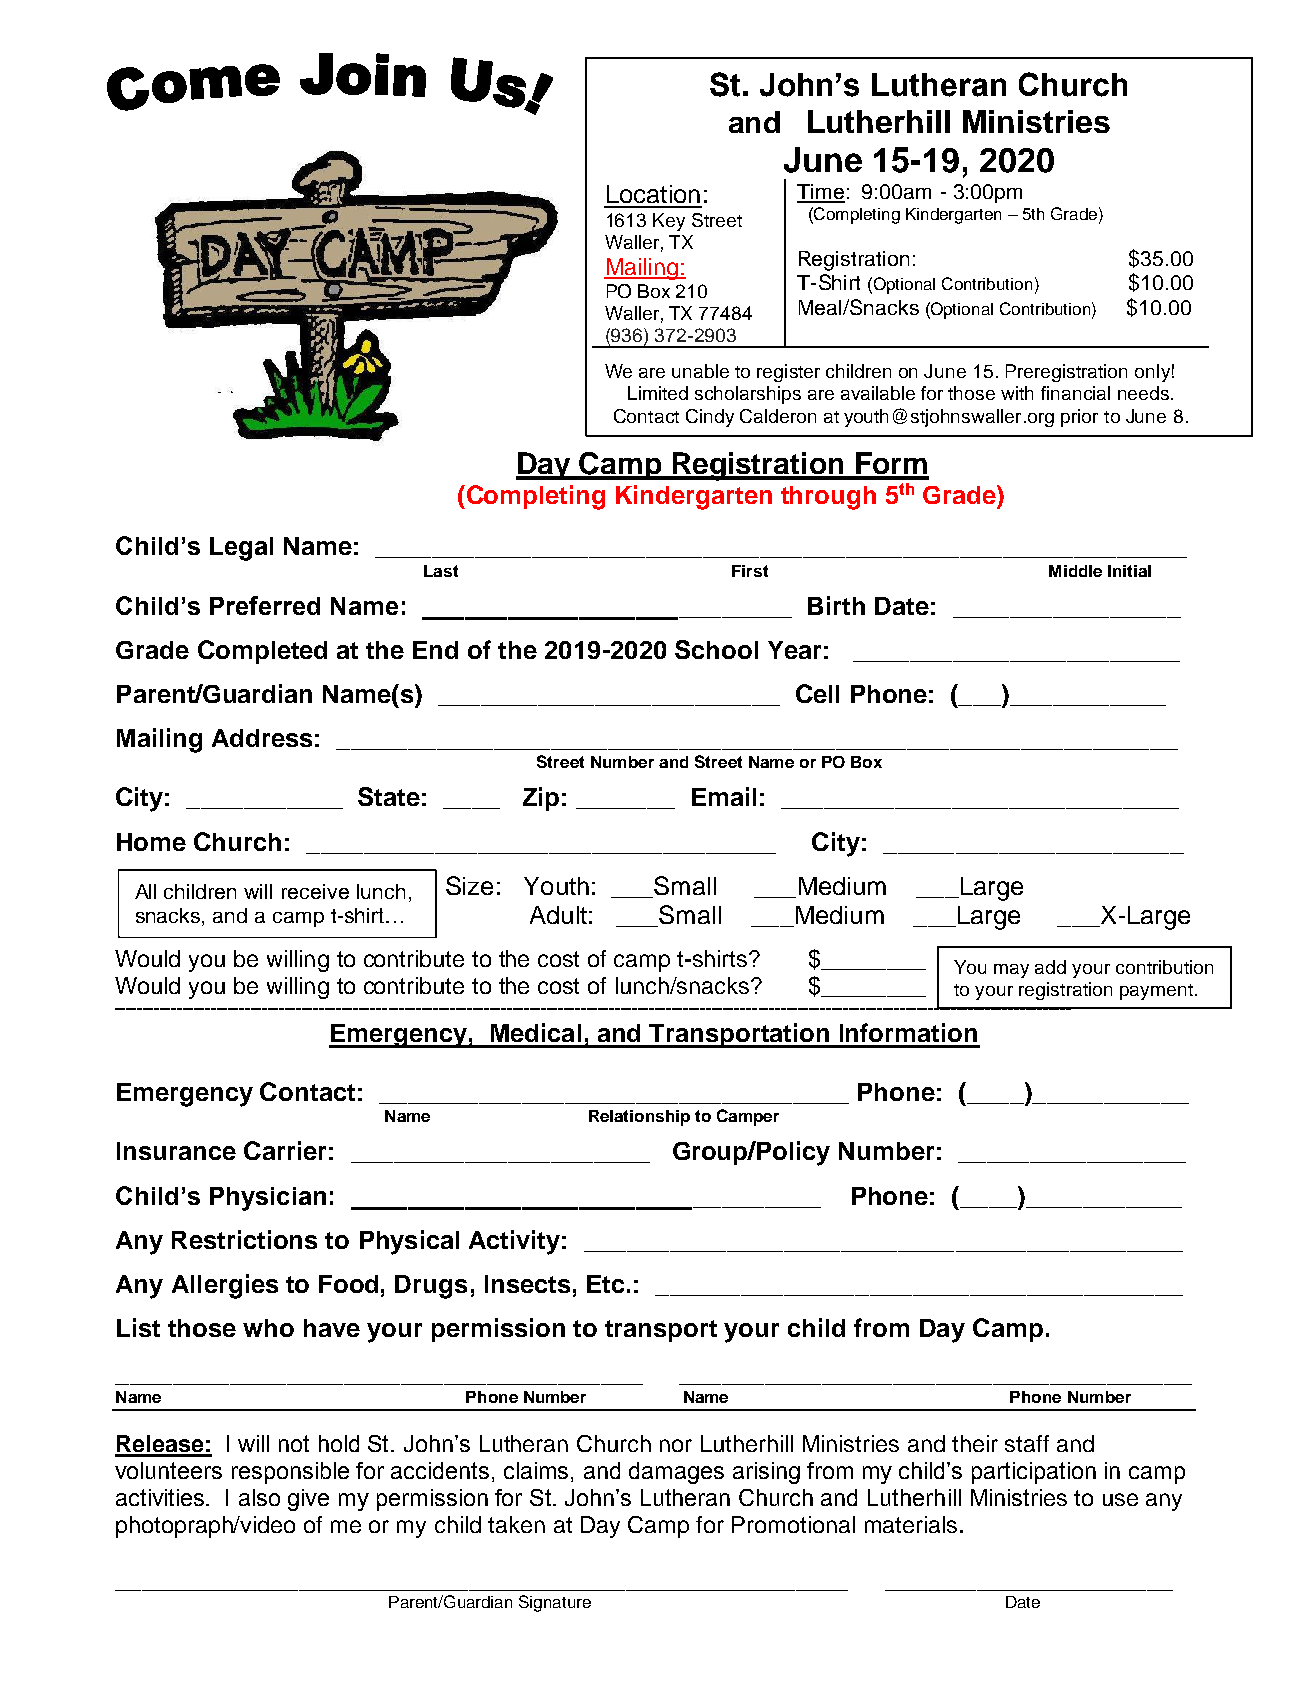  Describe the element at coordinates (558, 915) in the document. I see `Adult` at that location.
